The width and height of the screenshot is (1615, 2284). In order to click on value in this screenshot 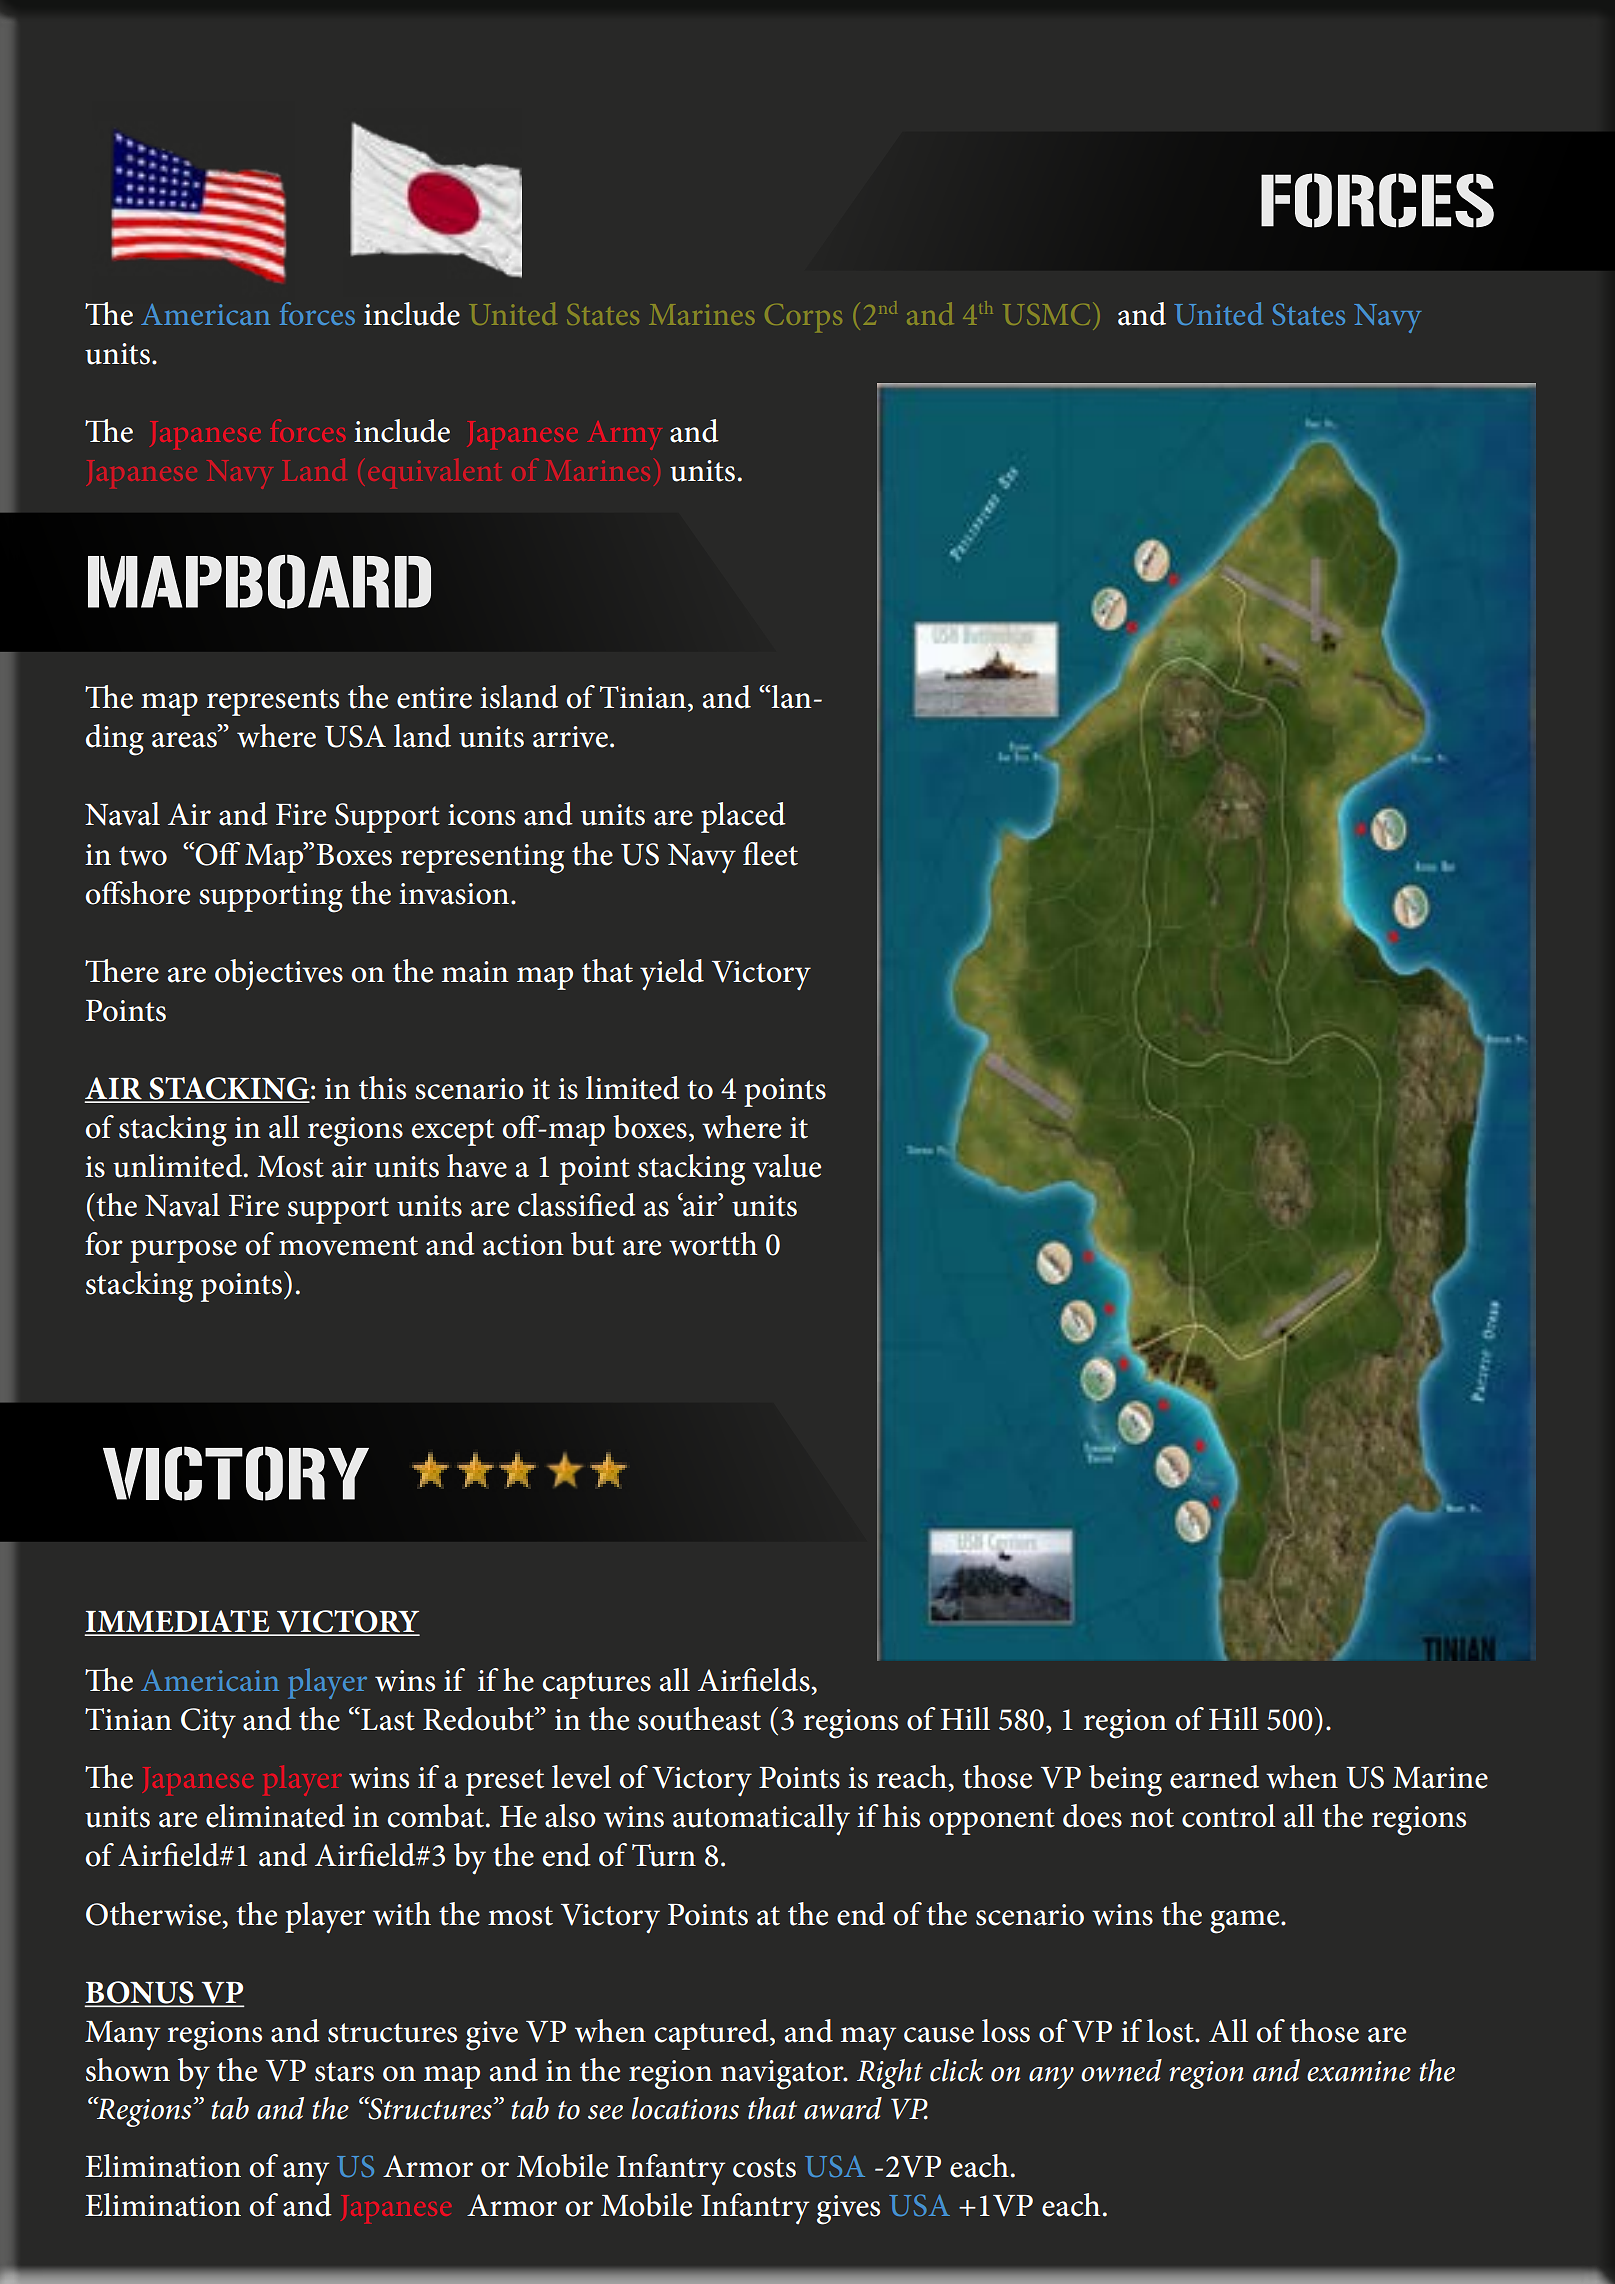, I will do `click(787, 1166)`.
